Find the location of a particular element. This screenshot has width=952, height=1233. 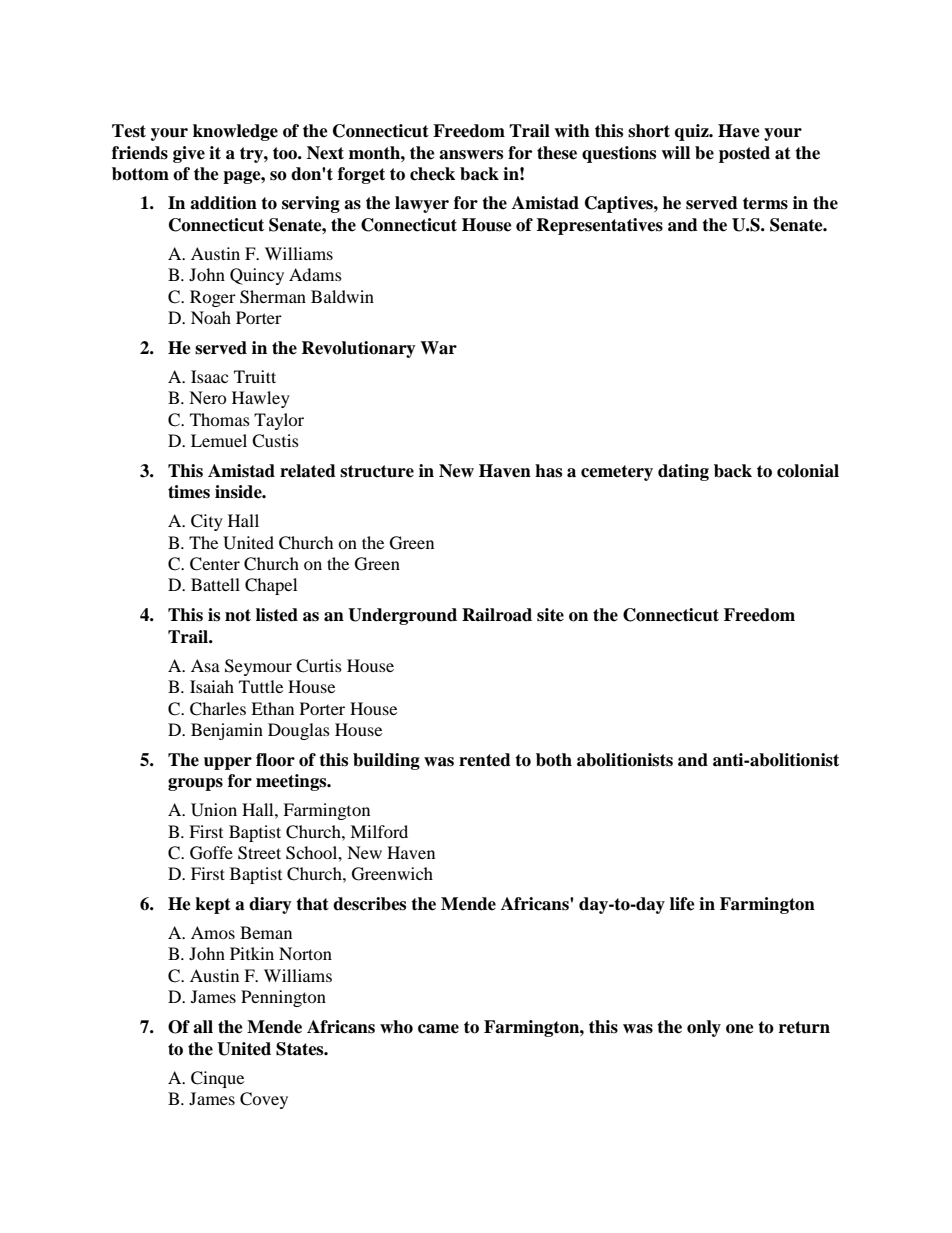

Lemuel is located at coordinates (219, 440).
